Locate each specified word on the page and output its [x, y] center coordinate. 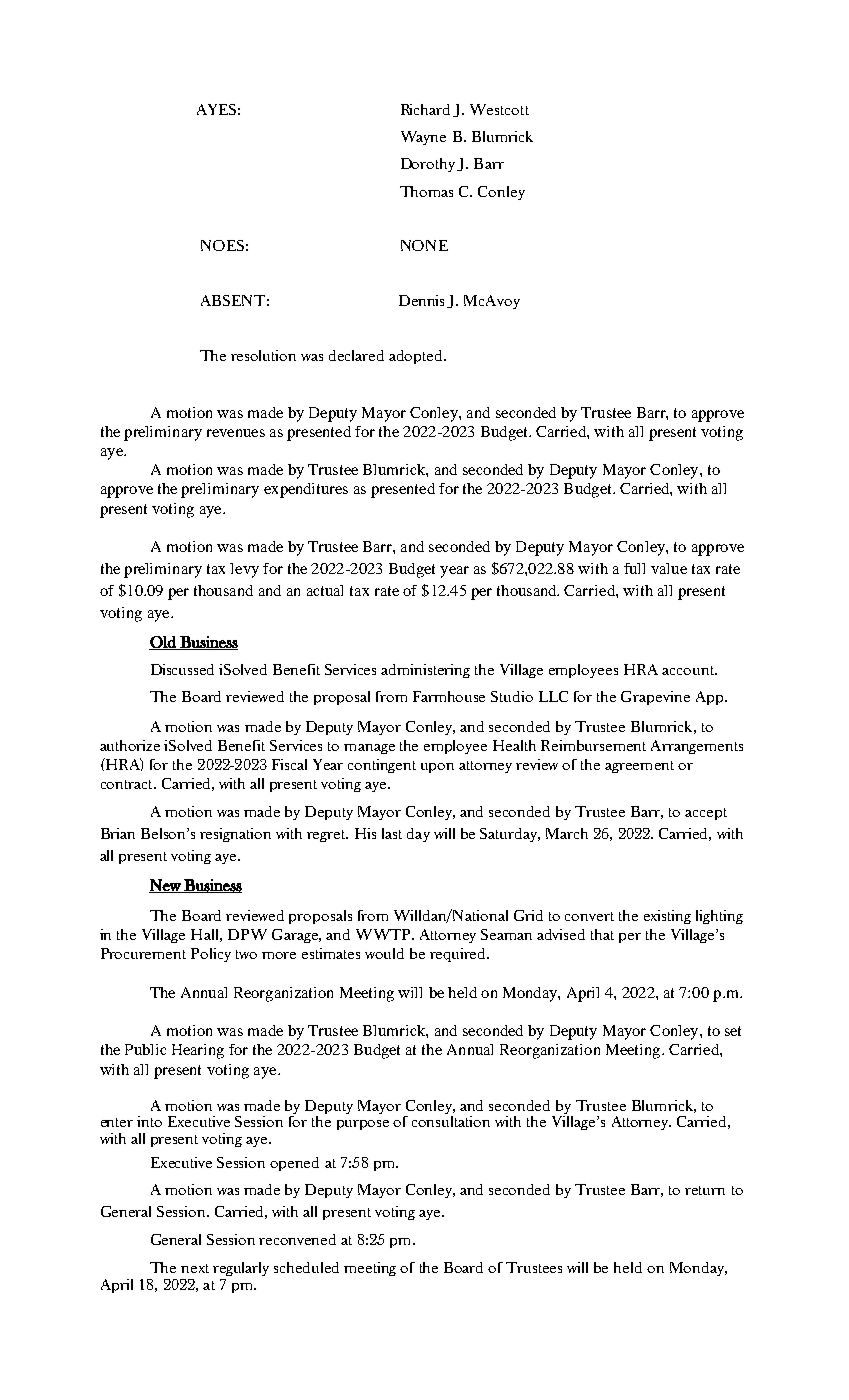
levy [244, 570]
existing [667, 917]
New [166, 886]
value [669, 568]
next [195, 1268]
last [392, 833]
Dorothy [428, 165]
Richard [425, 109]
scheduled [306, 1267]
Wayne [423, 138]
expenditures [306, 490]
